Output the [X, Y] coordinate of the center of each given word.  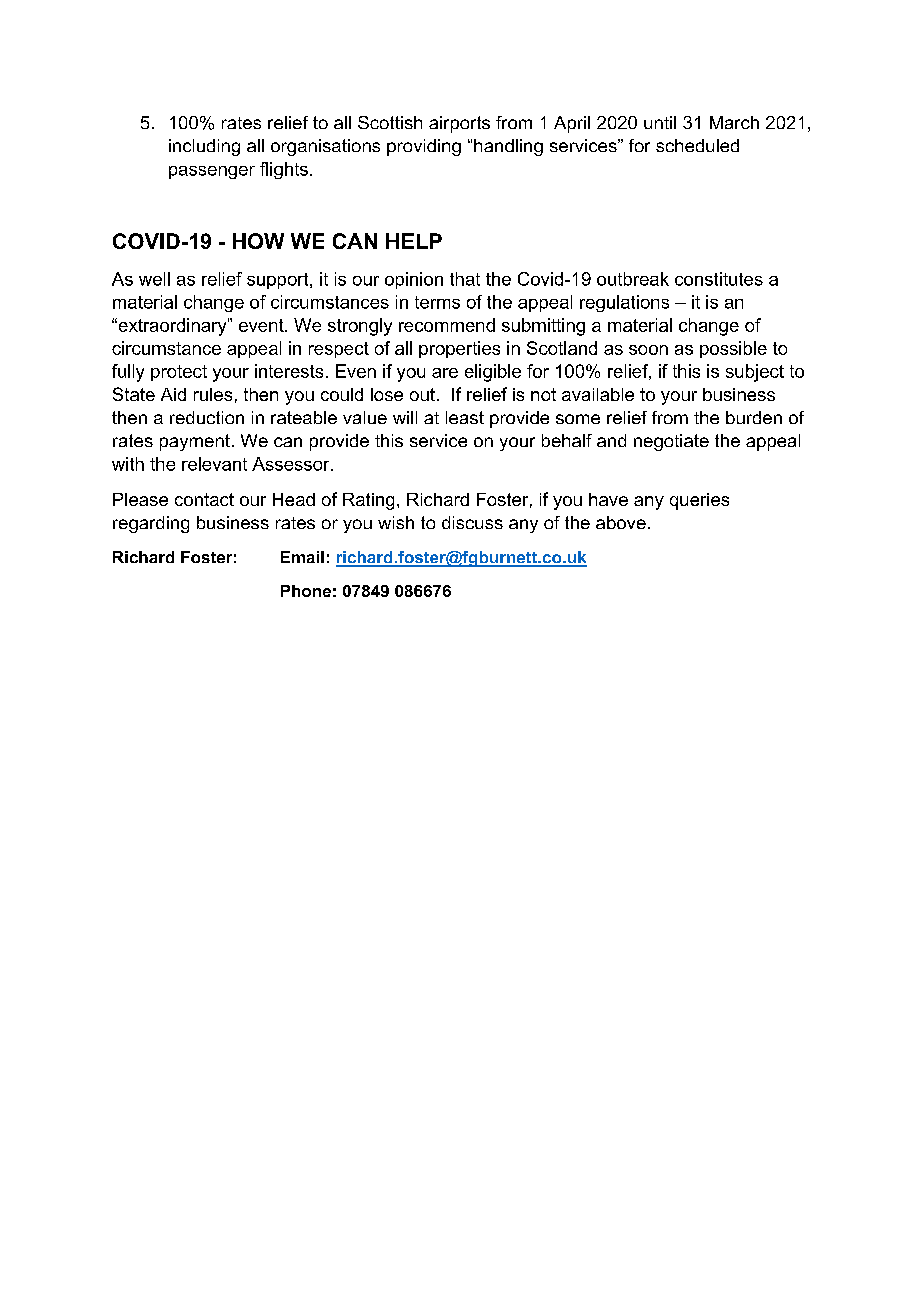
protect [179, 373]
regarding [151, 524]
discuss [472, 522]
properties [459, 349]
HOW [258, 241]
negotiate [671, 442]
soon [648, 350]
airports [459, 124]
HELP [414, 241]
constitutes [719, 279]
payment [195, 442]
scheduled [697, 145]
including [204, 147]
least [465, 417]
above [621, 522]
